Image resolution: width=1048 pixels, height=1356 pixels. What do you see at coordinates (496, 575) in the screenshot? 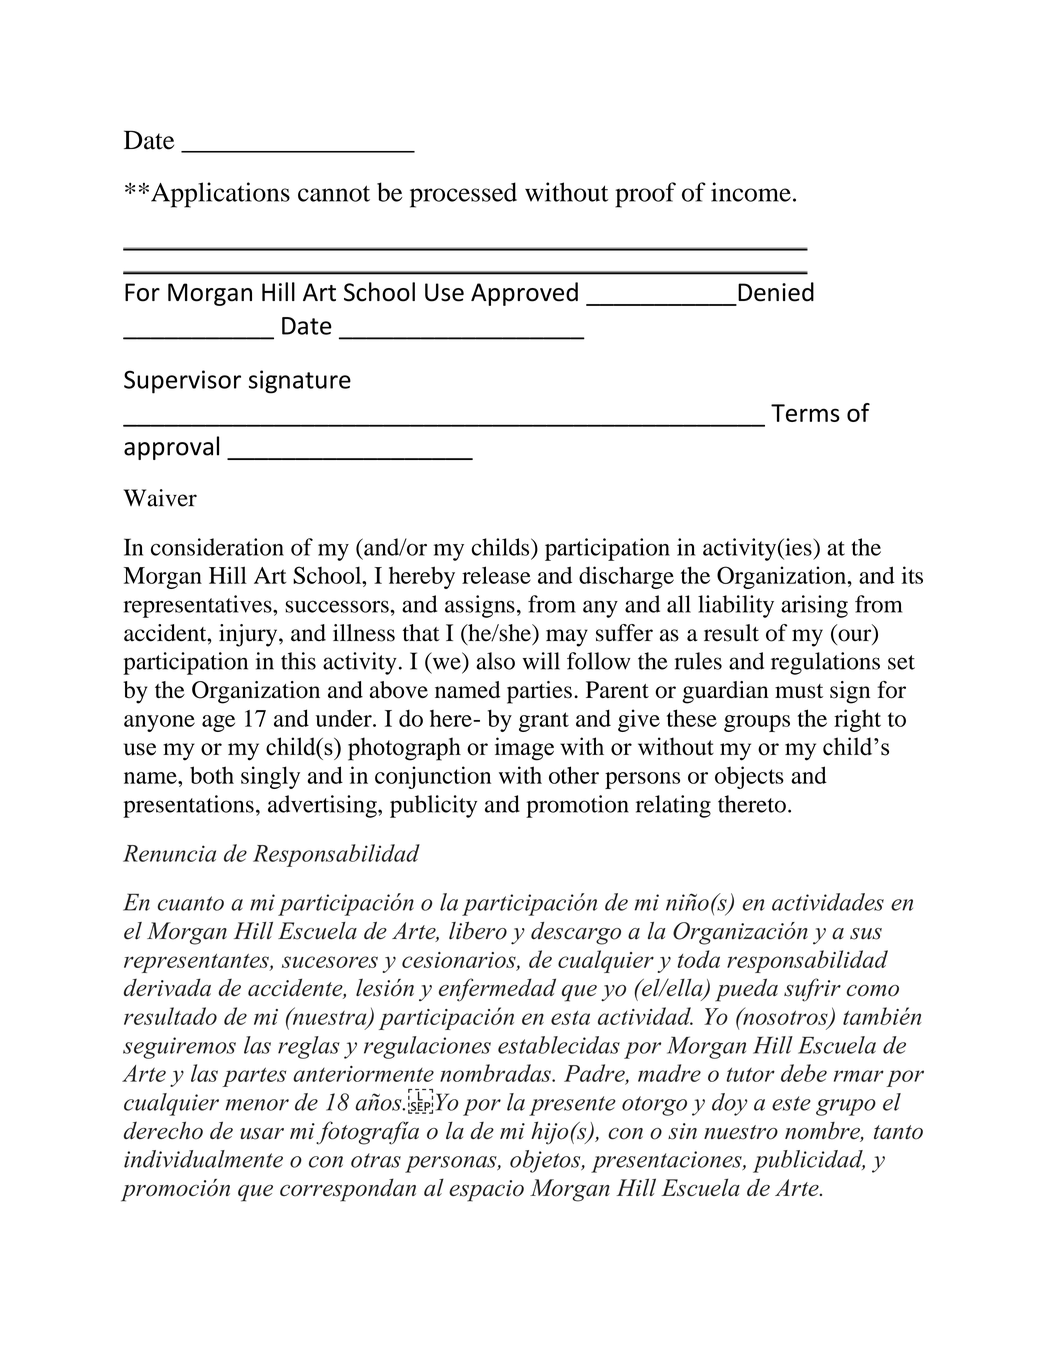
I see `release` at bounding box center [496, 575].
